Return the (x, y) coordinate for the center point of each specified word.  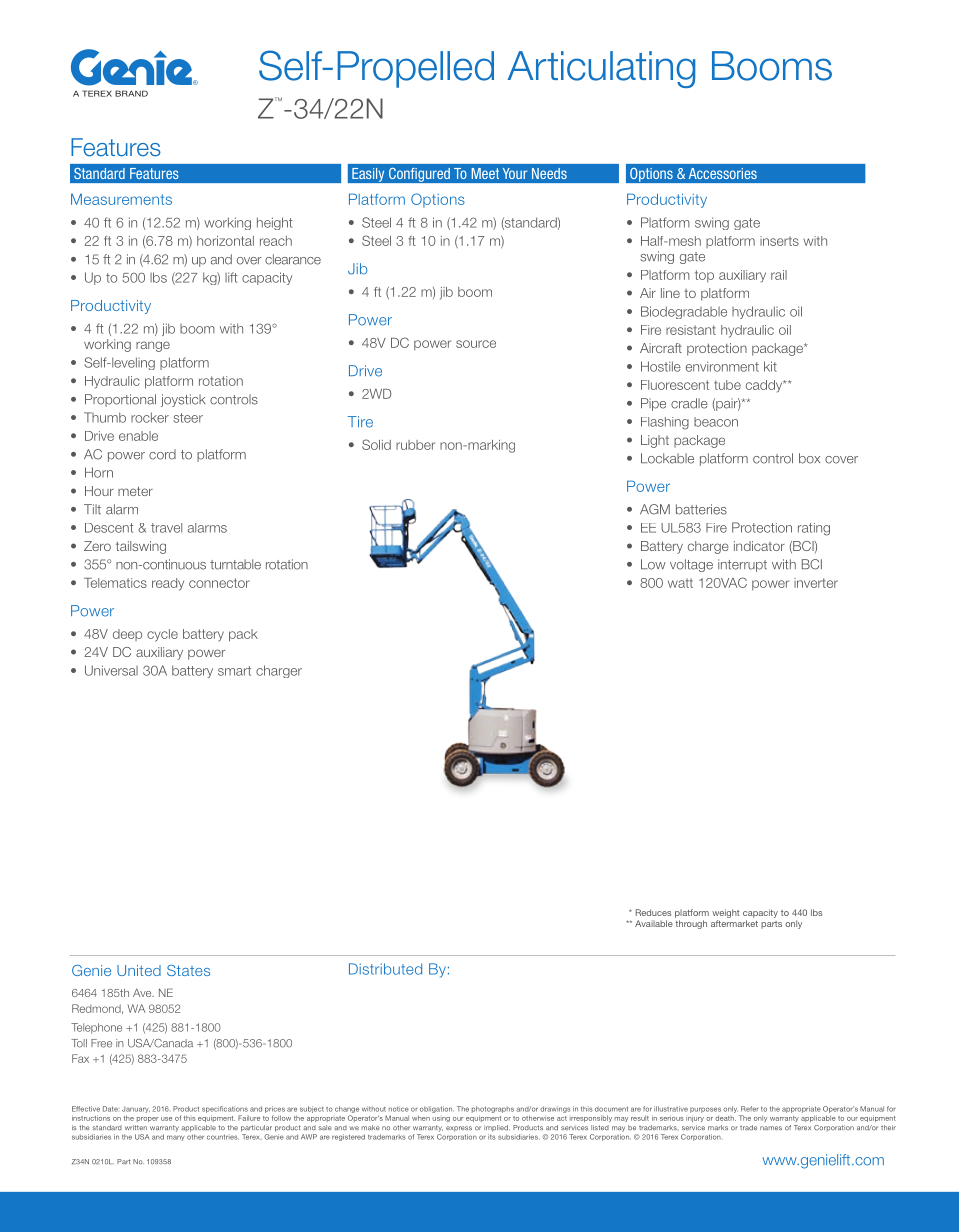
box (809, 458)
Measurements (121, 199)
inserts (779, 241)
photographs (493, 1111)
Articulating (601, 69)
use (166, 1119)
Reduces (653, 912)
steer (188, 418)
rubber (415, 445)
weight (725, 915)
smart (234, 671)
